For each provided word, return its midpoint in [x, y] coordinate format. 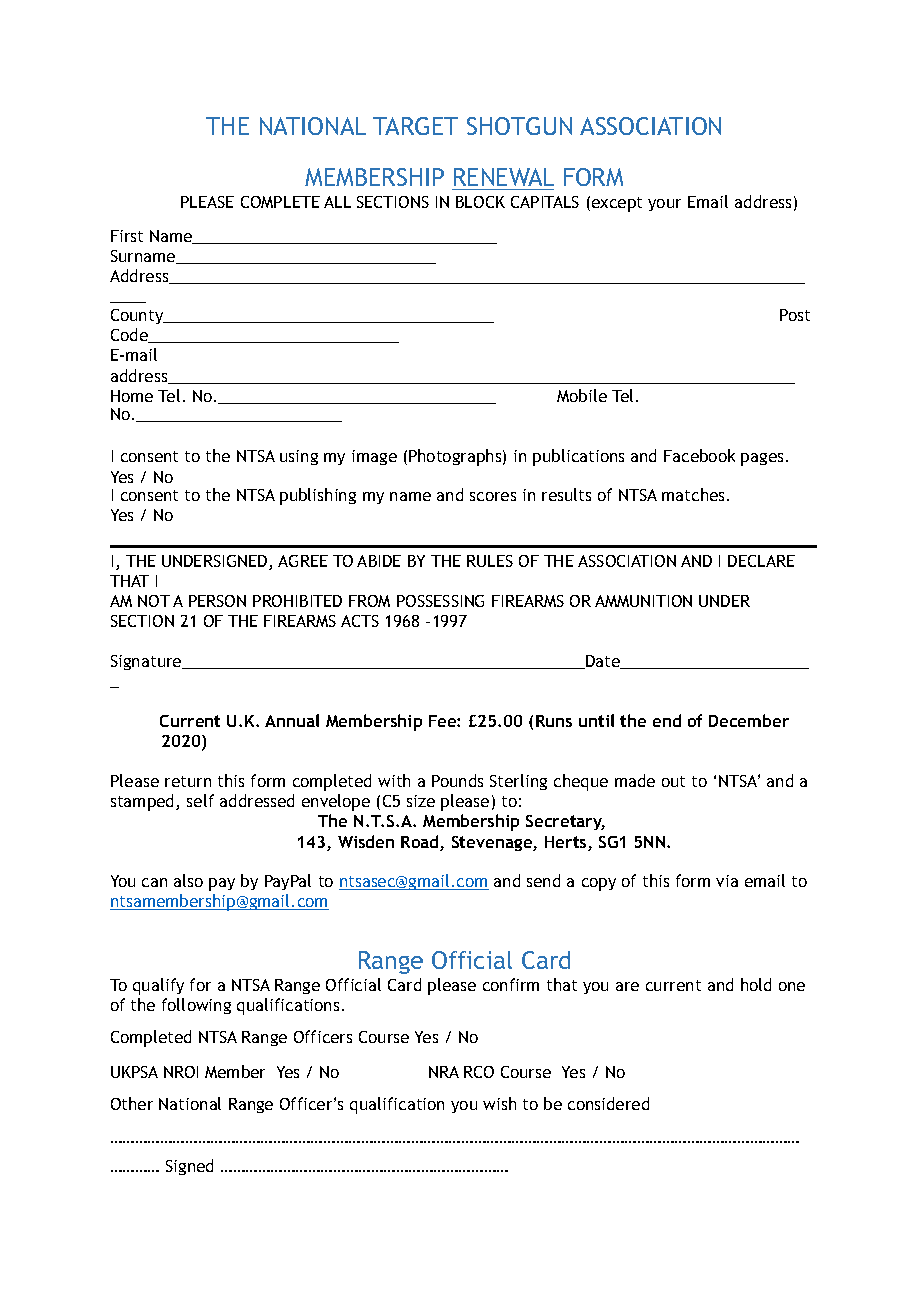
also [188, 880]
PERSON [217, 601]
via [727, 881]
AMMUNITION [643, 601]
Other [132, 1103]
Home [132, 396]
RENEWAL [504, 177]
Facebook [699, 455]
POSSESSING [440, 601]
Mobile [582, 395]
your [664, 205]
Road [421, 843]
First [127, 236]
